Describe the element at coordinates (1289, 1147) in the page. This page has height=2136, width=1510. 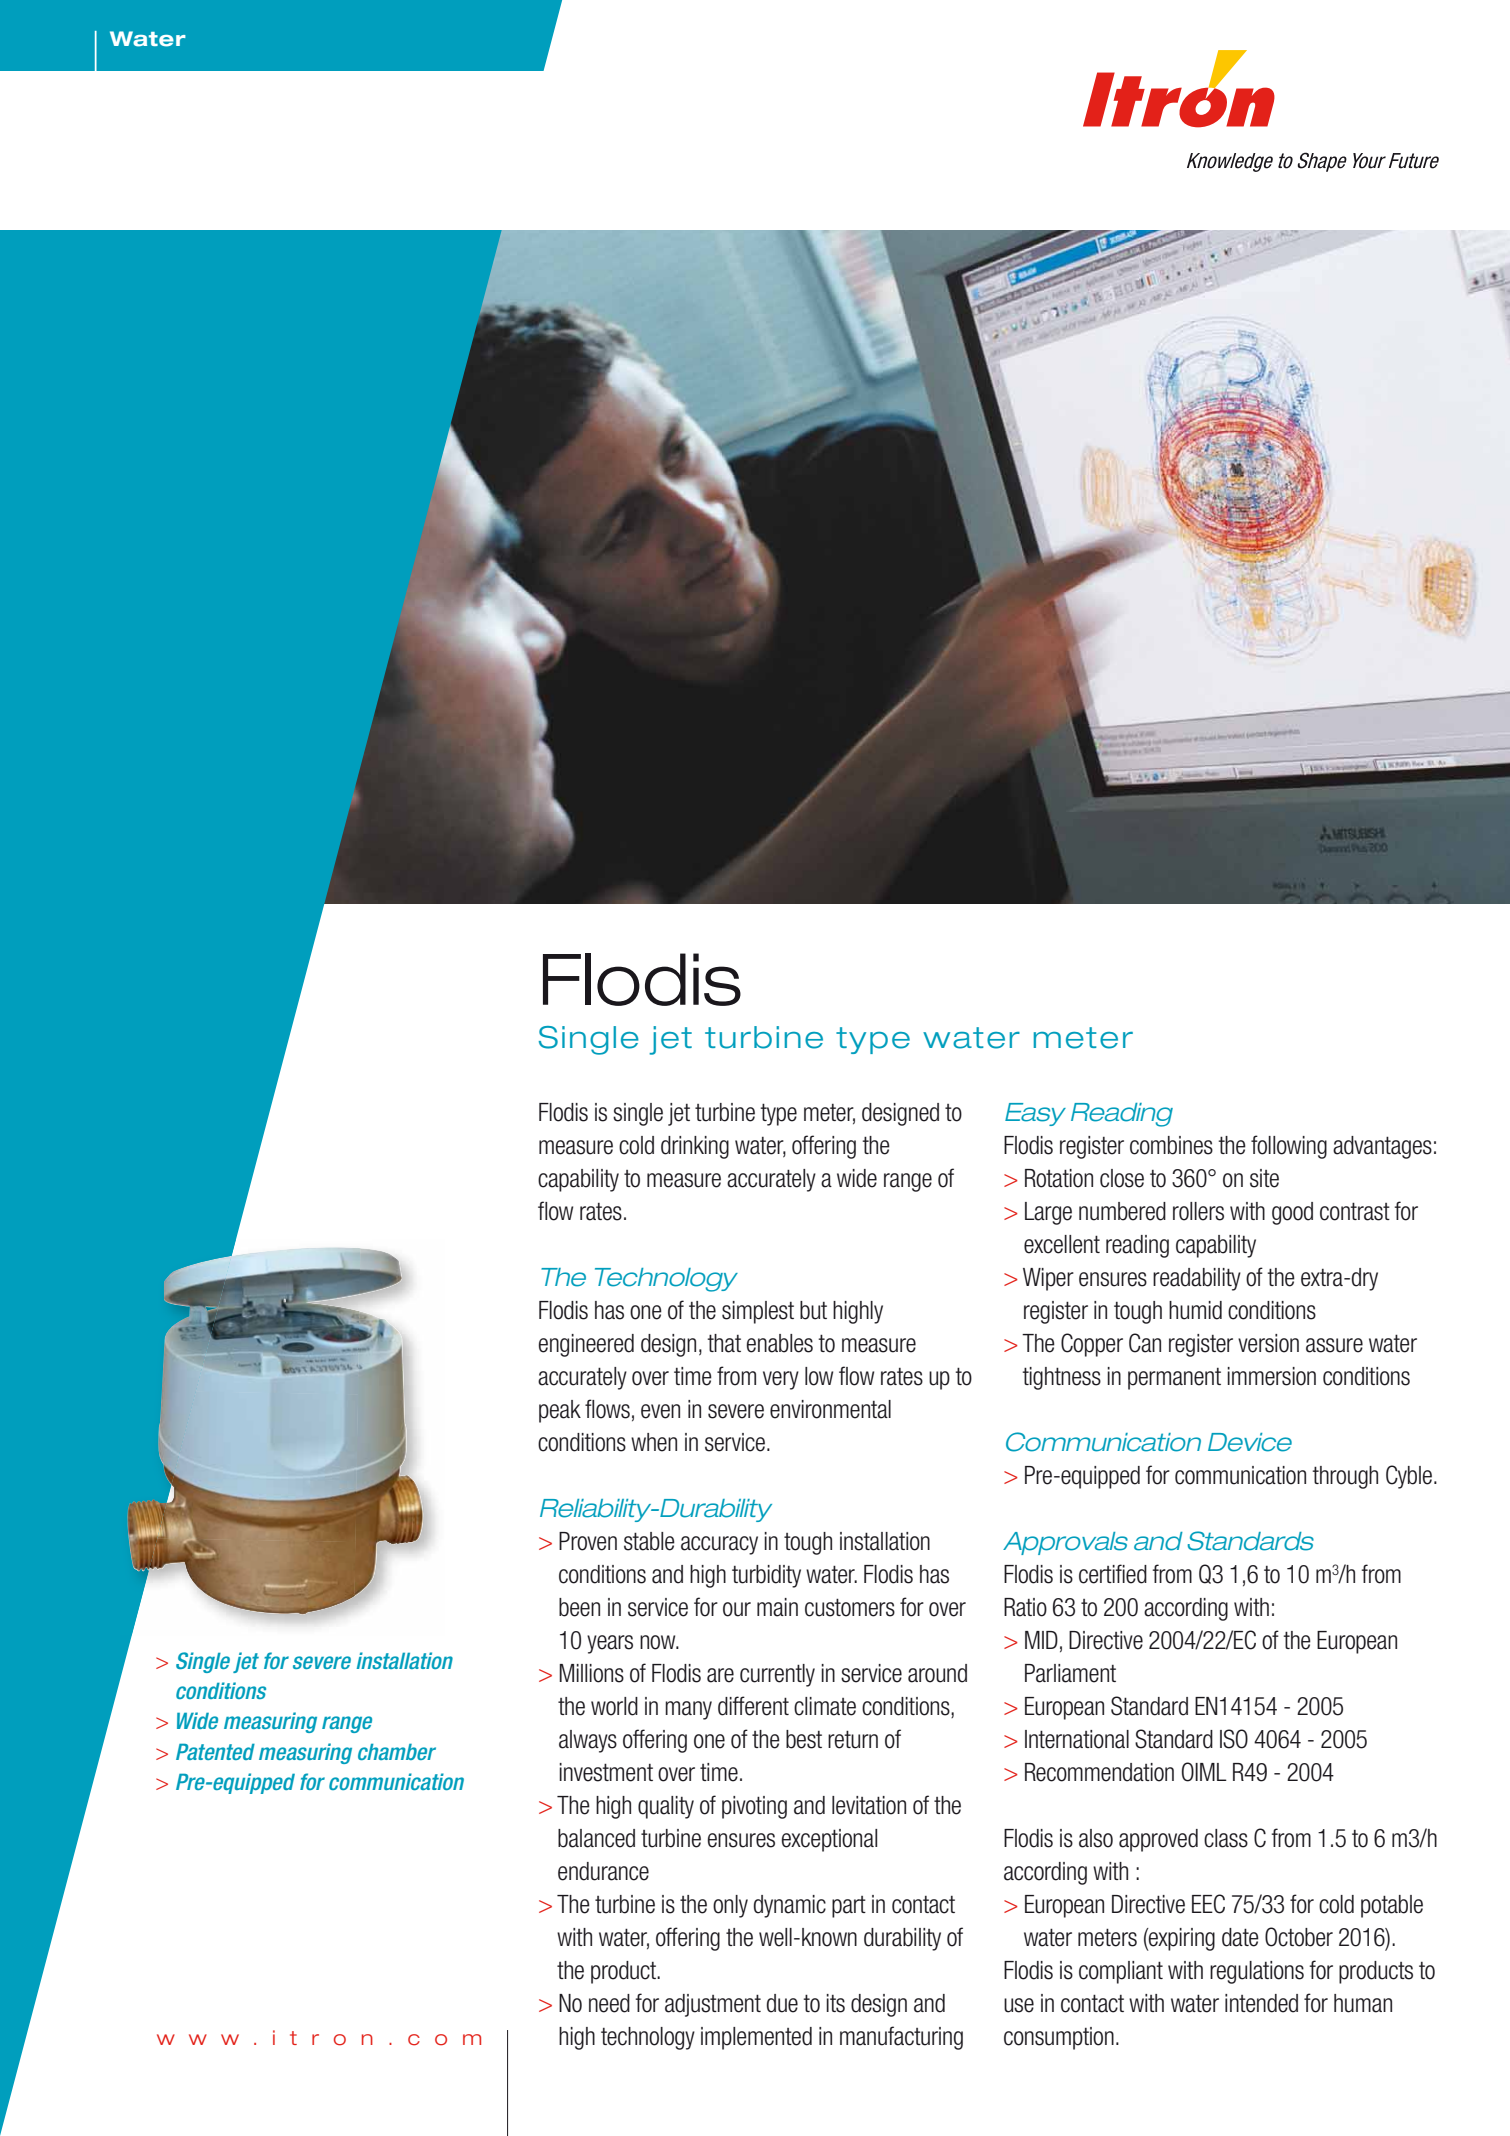
I see `following` at that location.
